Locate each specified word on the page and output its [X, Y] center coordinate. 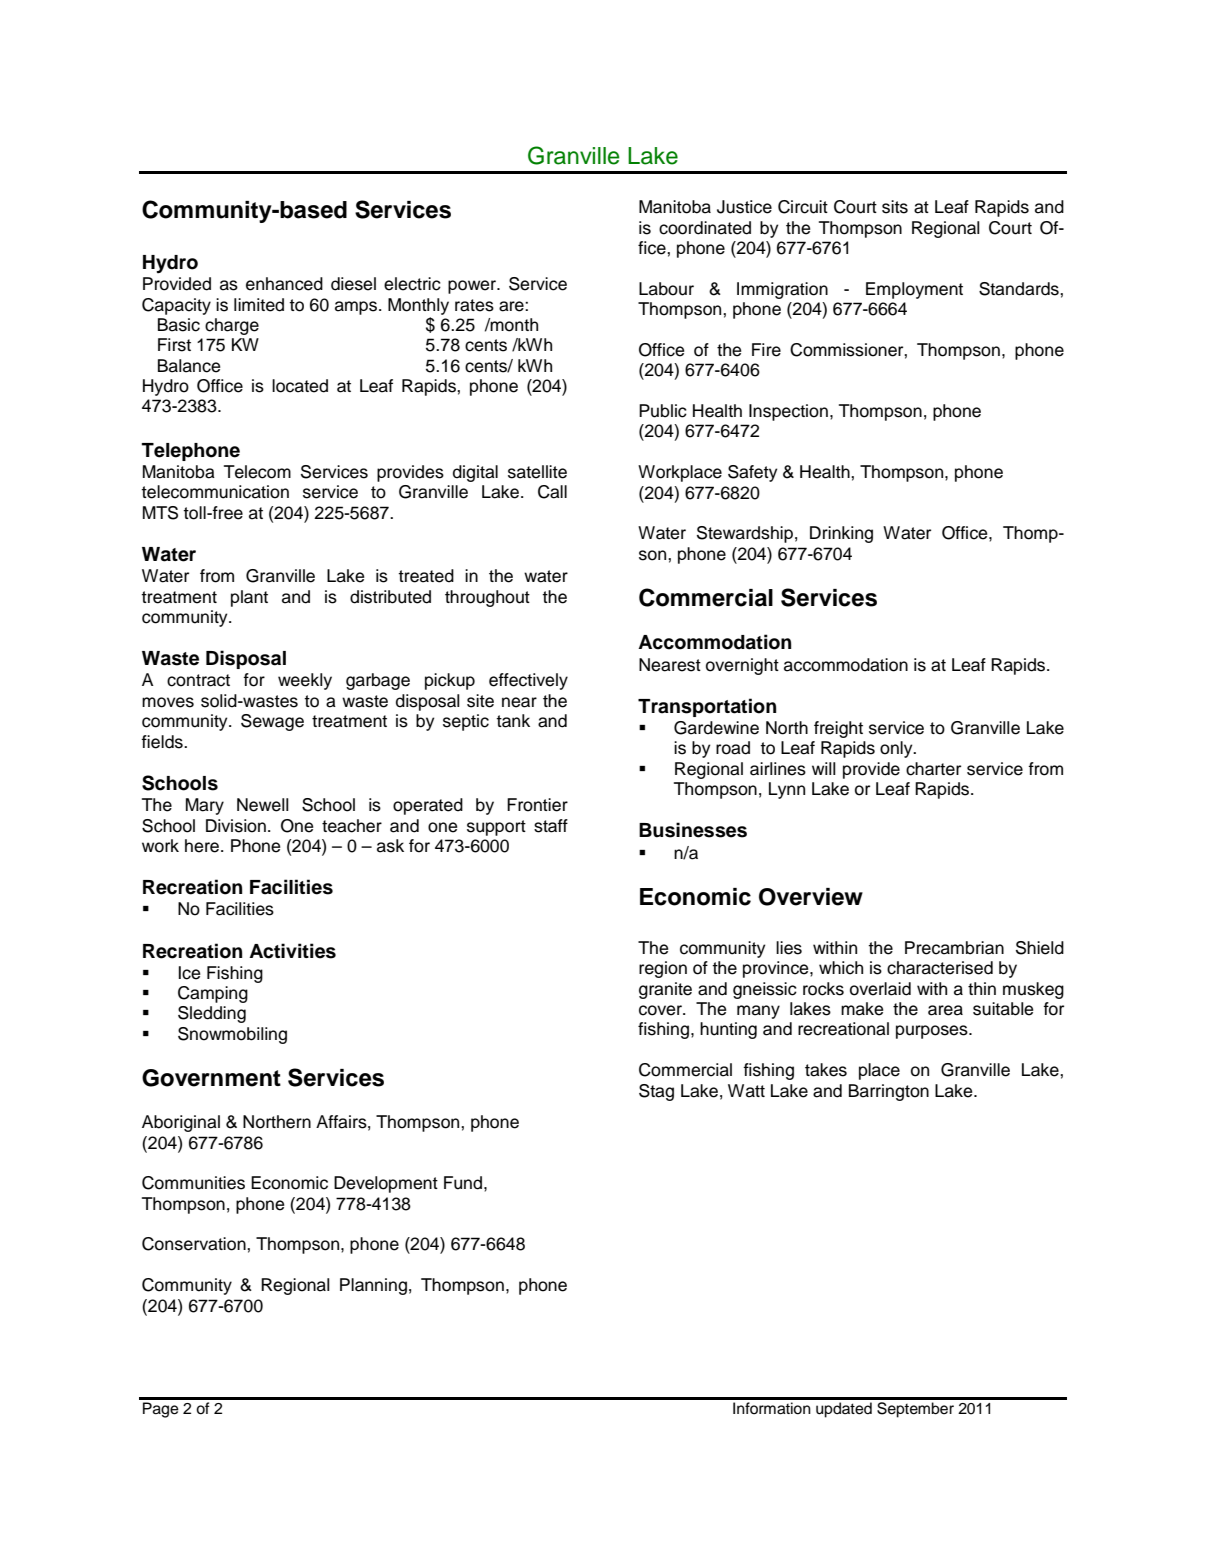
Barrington [889, 1092]
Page [161, 1410]
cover [661, 1010]
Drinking [841, 534]
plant [249, 598]
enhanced [284, 284]
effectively [528, 681]
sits [895, 207]
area [945, 1010]
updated [844, 1410]
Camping [213, 994]
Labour [666, 289]
